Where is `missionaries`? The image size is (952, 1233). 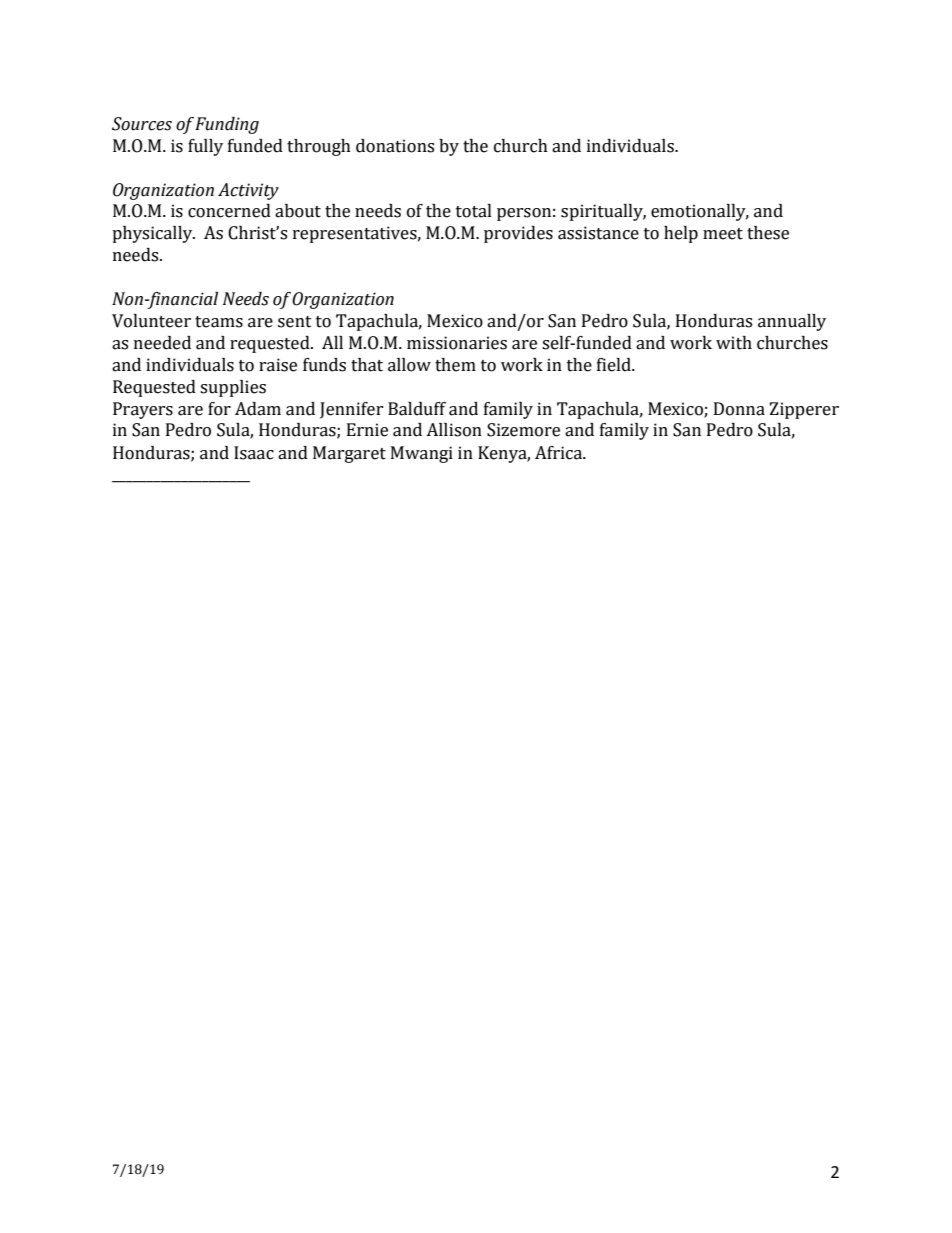
missionaries is located at coordinates (457, 343).
